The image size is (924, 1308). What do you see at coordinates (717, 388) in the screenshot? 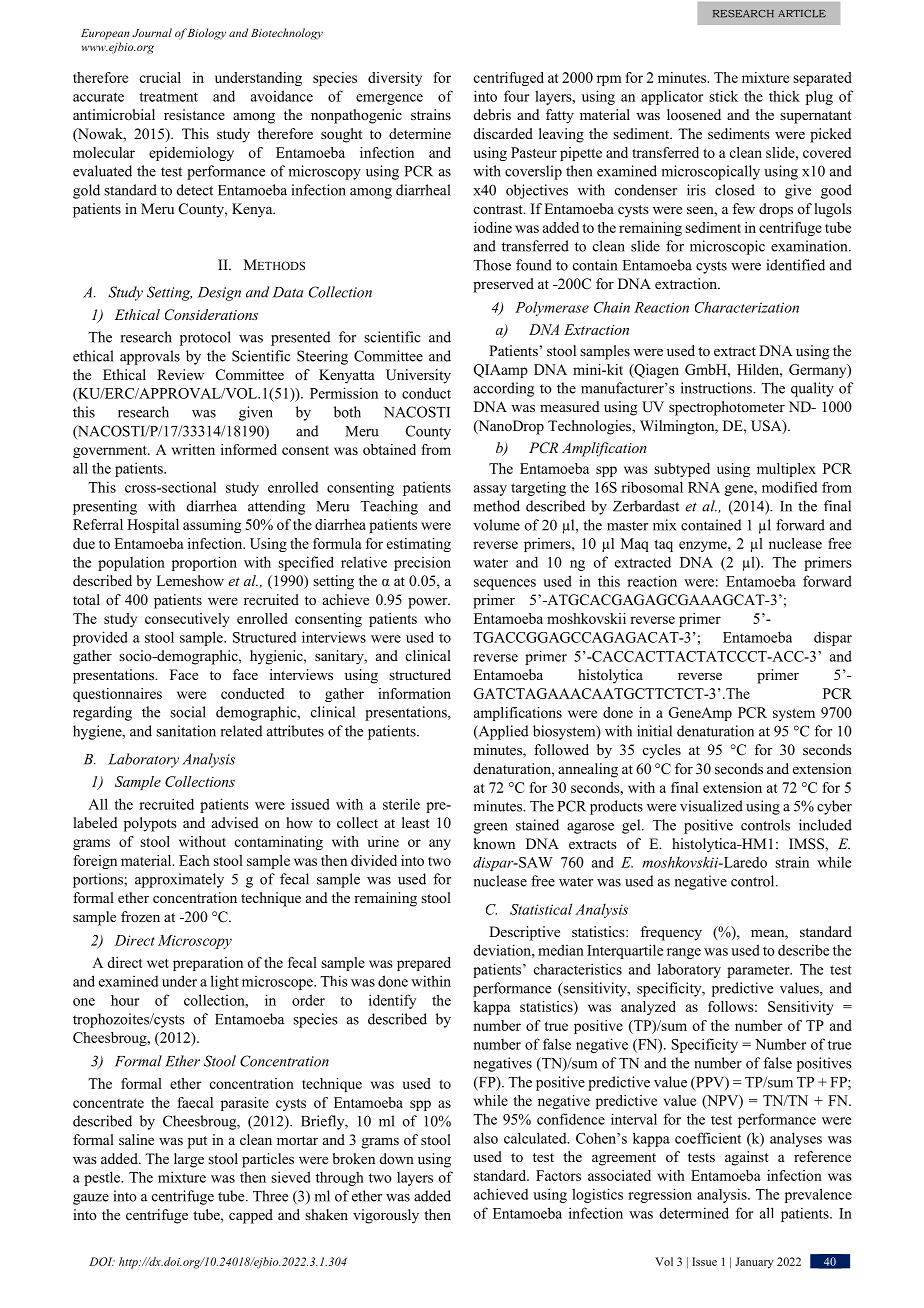
I see `instructions` at bounding box center [717, 388].
